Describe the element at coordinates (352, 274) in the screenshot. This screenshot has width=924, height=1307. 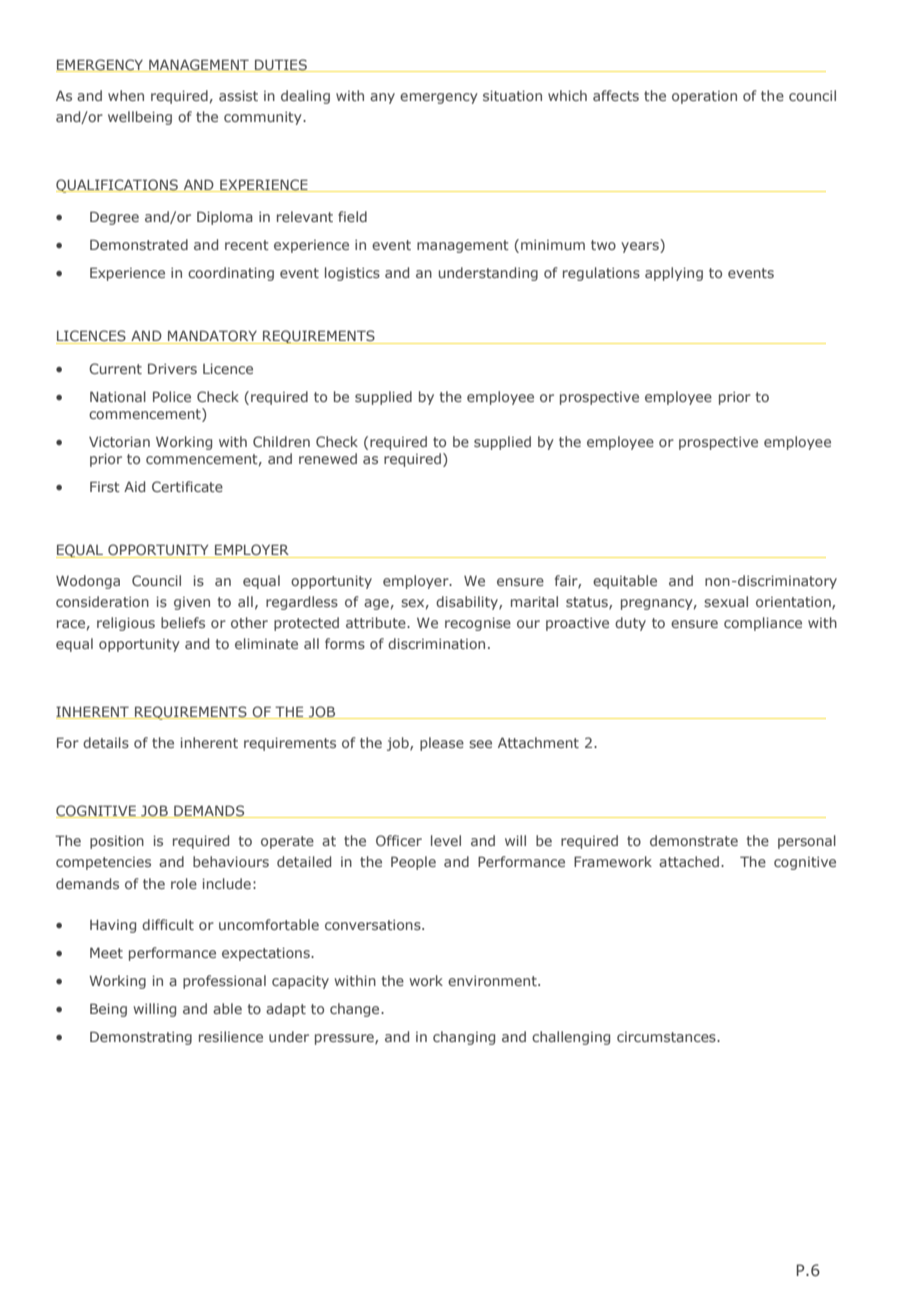
I see `logistics` at that location.
